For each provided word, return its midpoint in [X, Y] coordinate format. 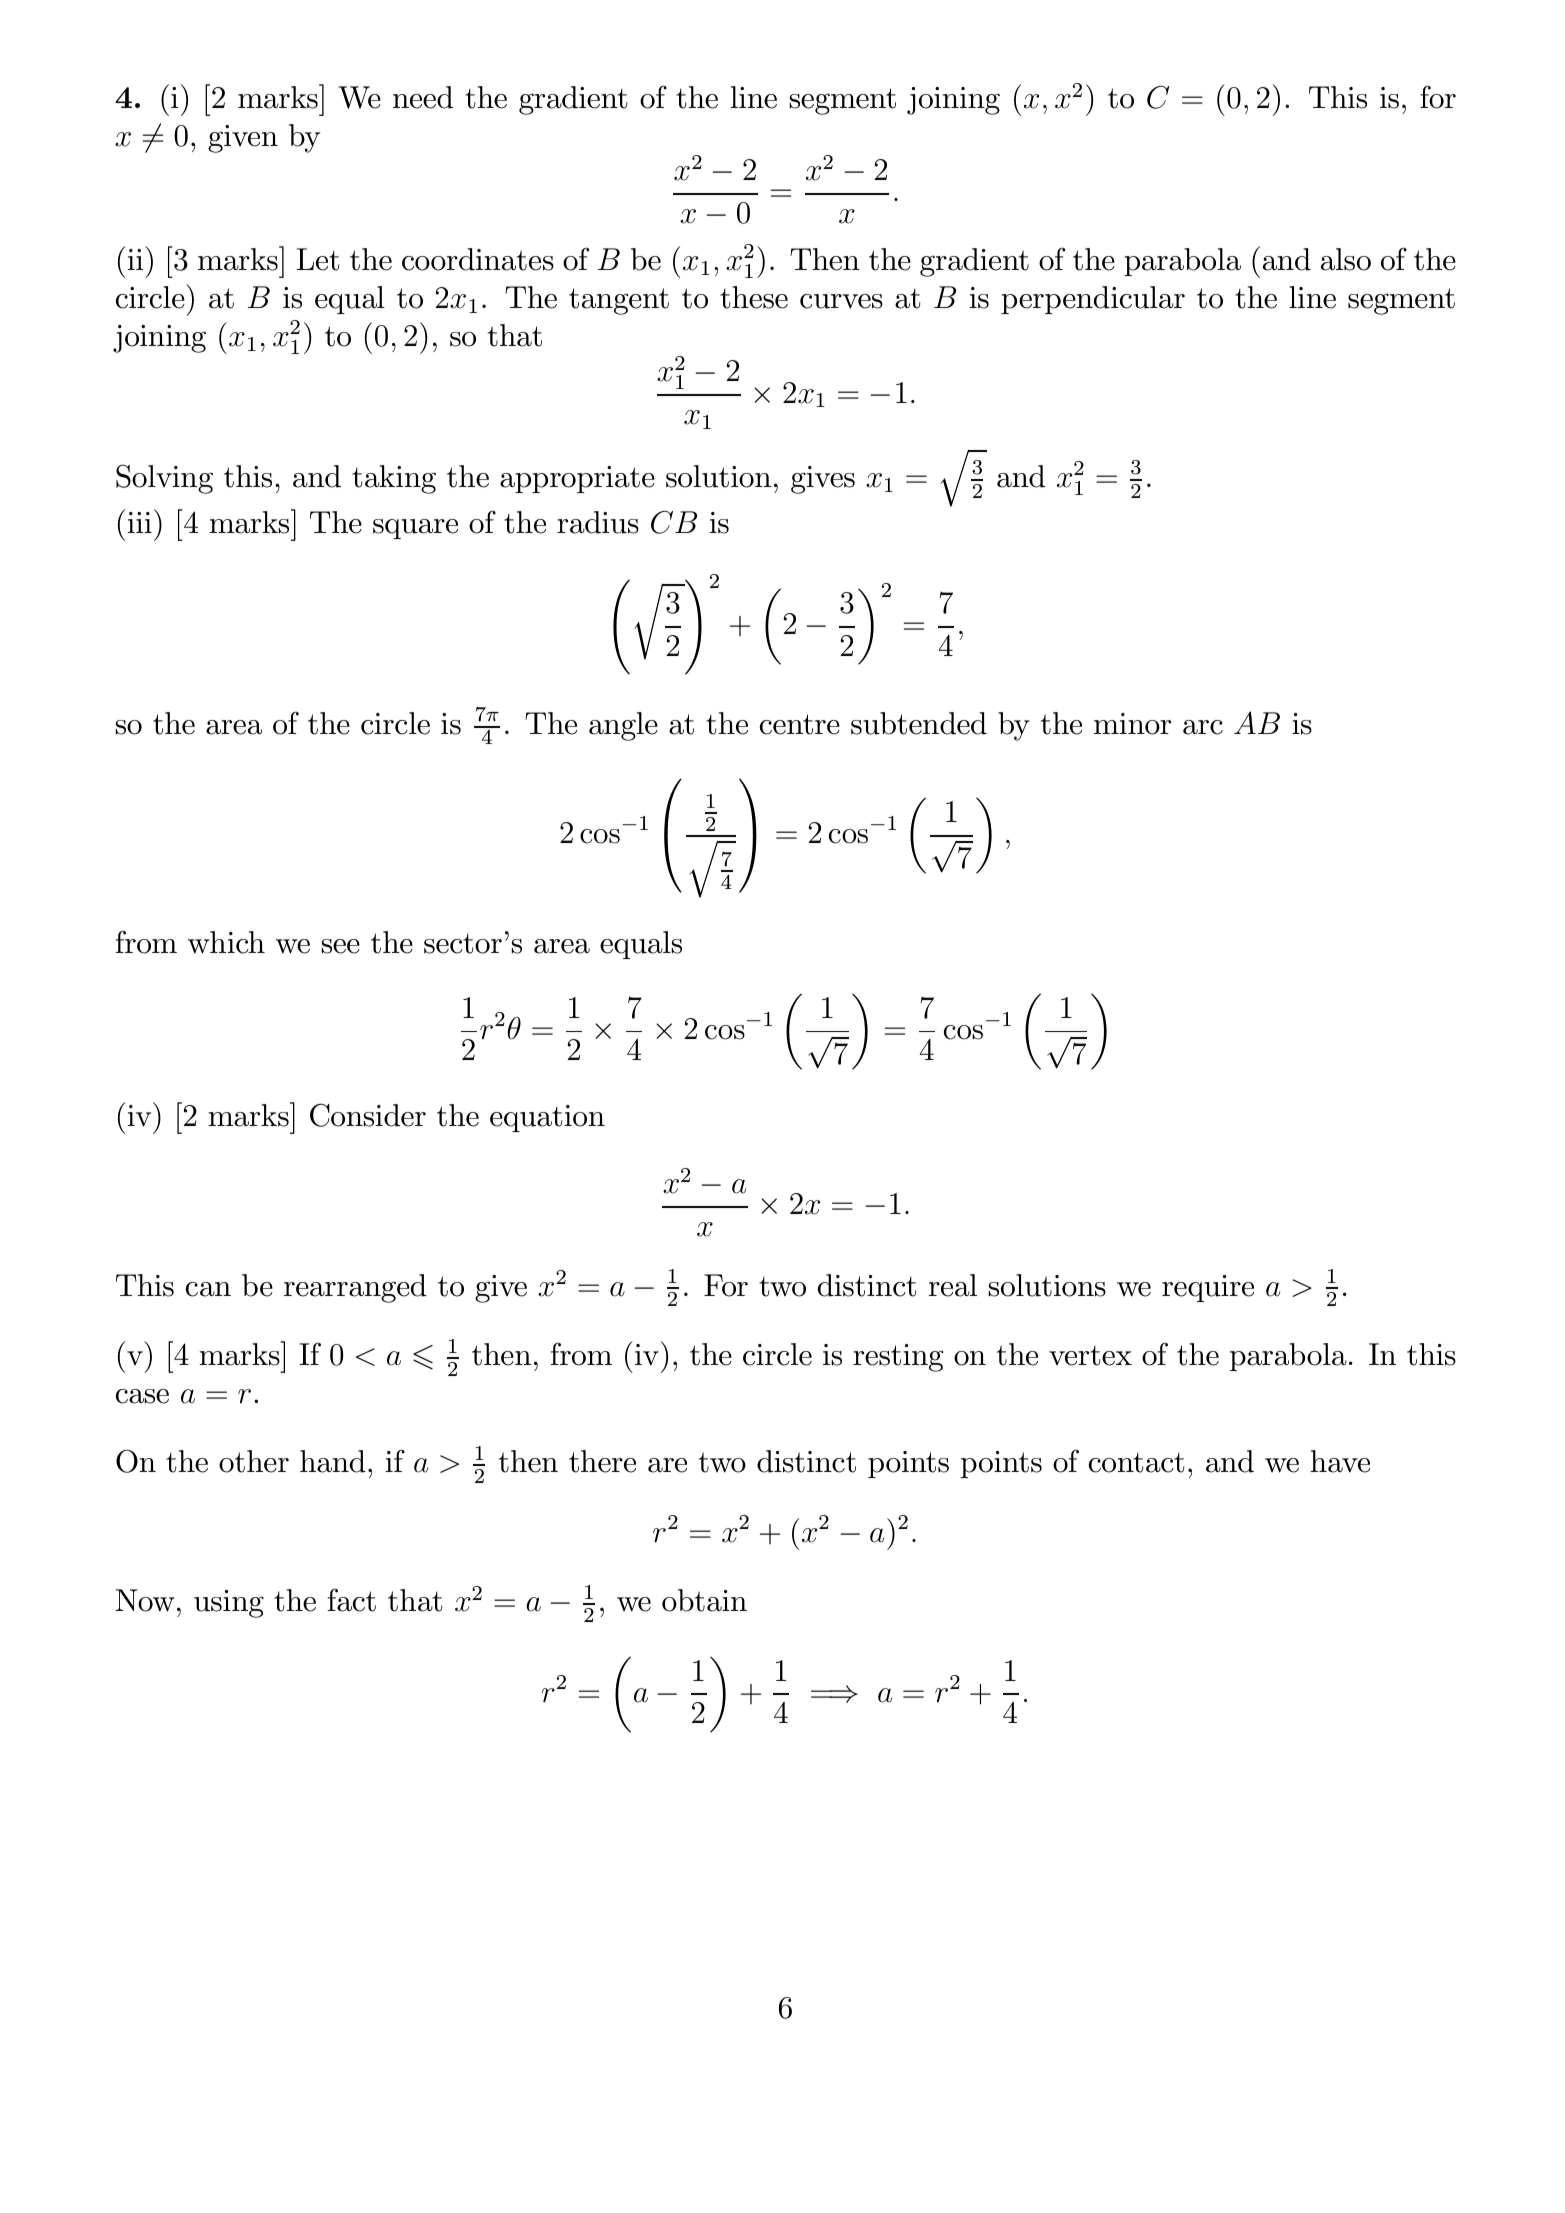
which [226, 942]
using [229, 1604]
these [754, 297]
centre [800, 724]
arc [1203, 727]
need [423, 97]
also [1346, 259]
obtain [704, 1600]
